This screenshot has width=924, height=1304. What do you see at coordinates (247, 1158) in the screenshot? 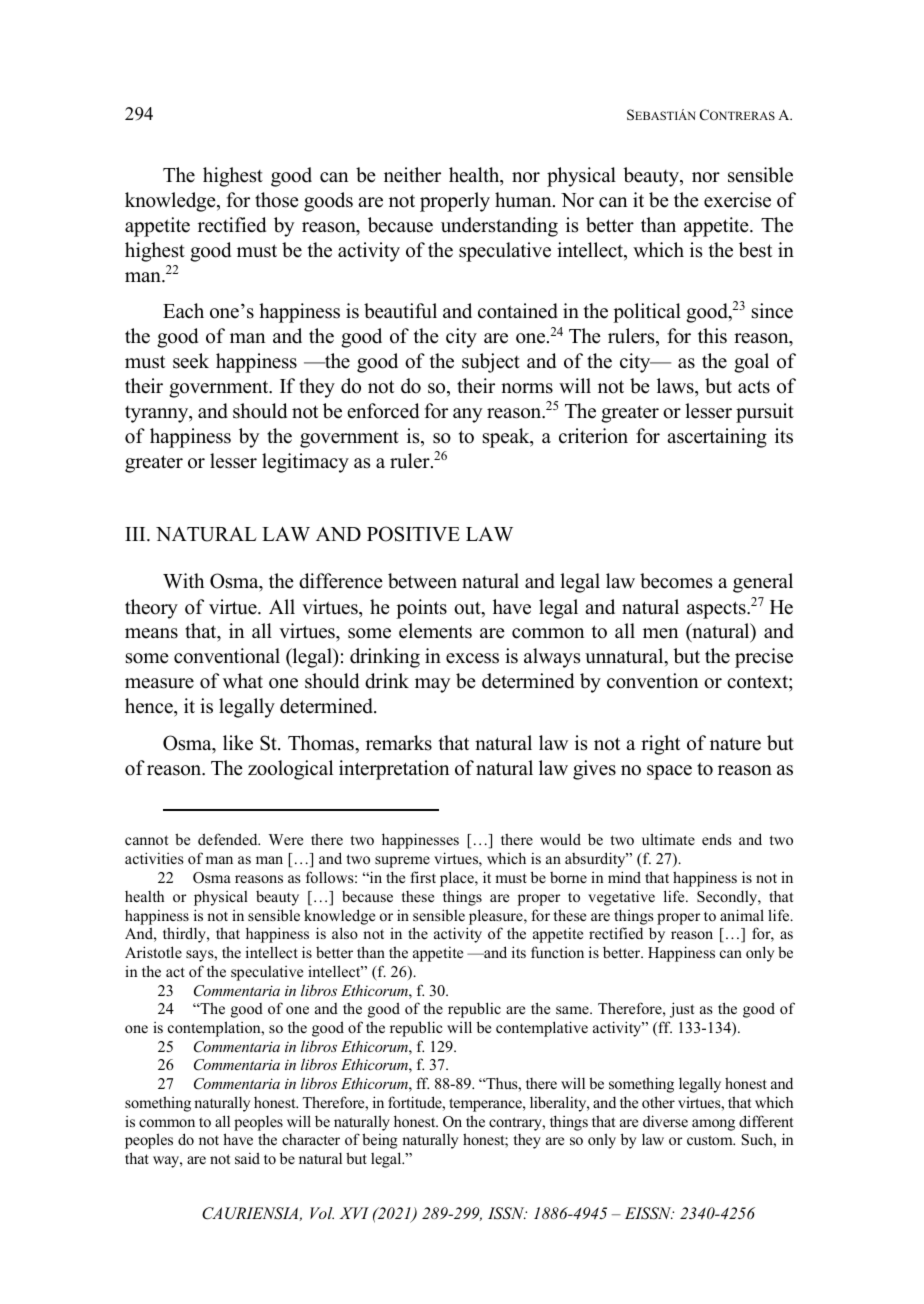
I see `said` at bounding box center [247, 1158].
